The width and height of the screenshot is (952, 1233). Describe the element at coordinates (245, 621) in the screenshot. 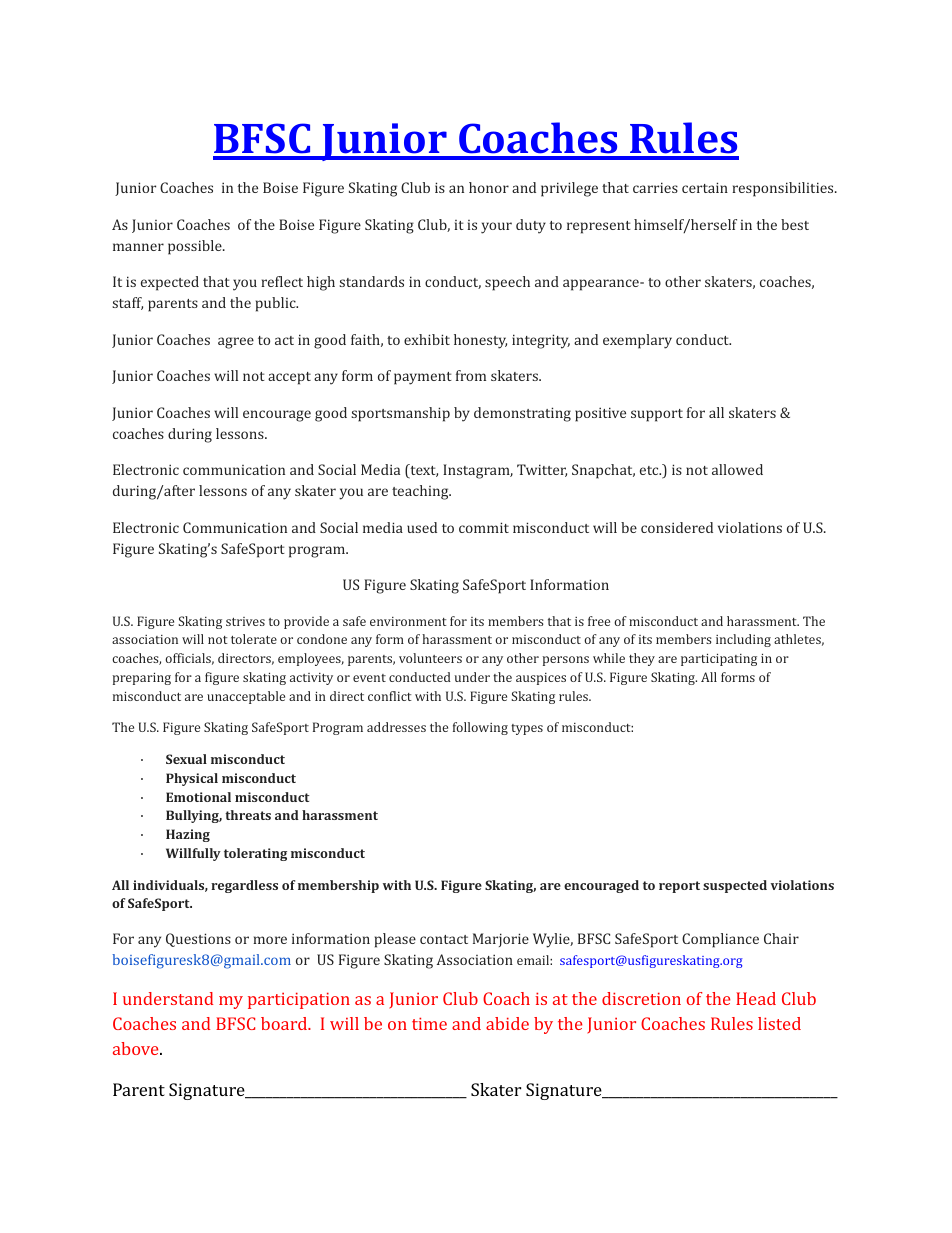

I see `strives` at that location.
